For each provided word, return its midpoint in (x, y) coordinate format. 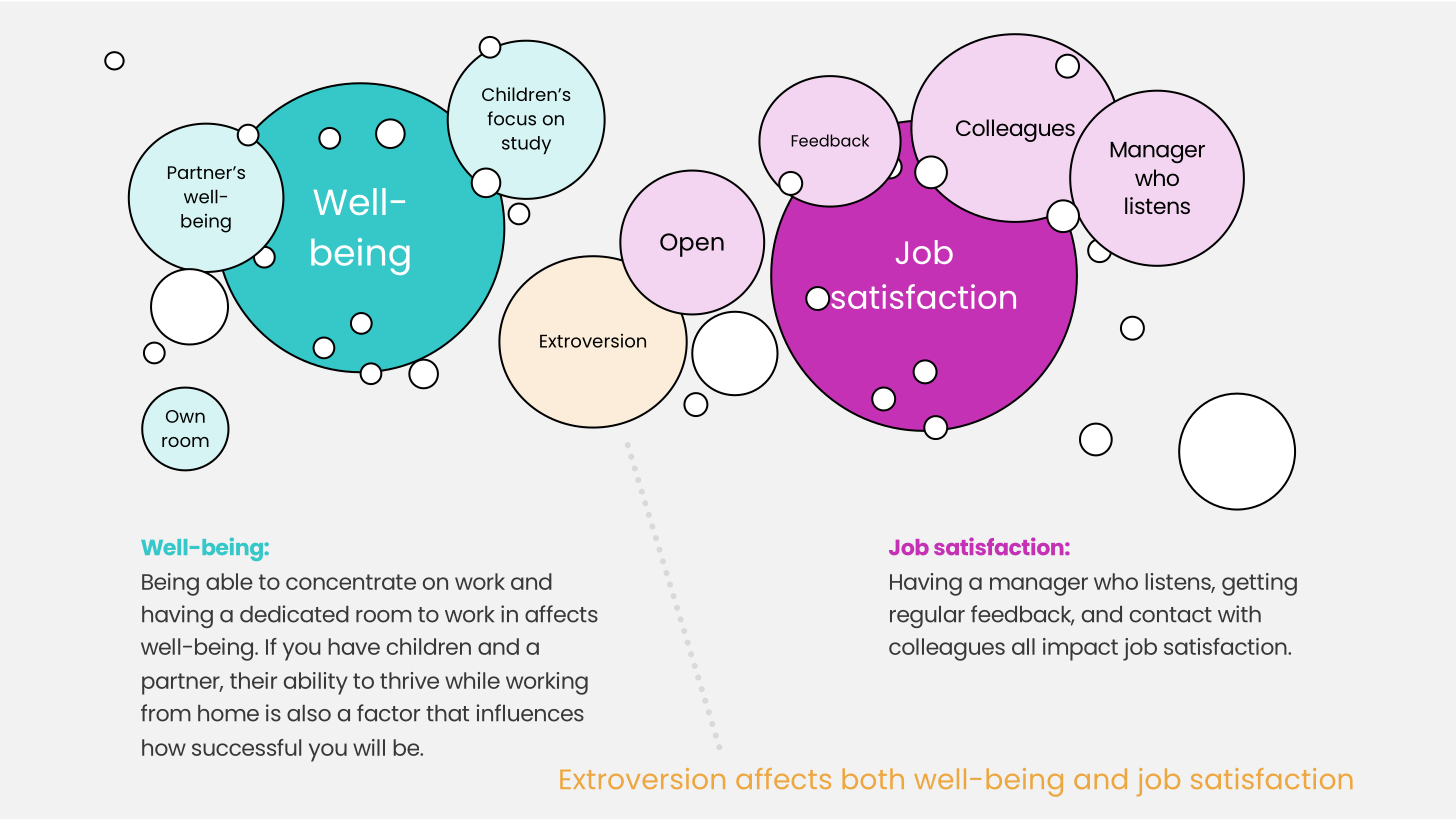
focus (511, 118)
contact (1171, 615)
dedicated (294, 614)
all (1023, 646)
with (1239, 613)
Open (692, 245)
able (229, 581)
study (526, 145)
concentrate (351, 582)
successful (246, 747)
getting (1259, 584)
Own (185, 416)
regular (927, 617)
